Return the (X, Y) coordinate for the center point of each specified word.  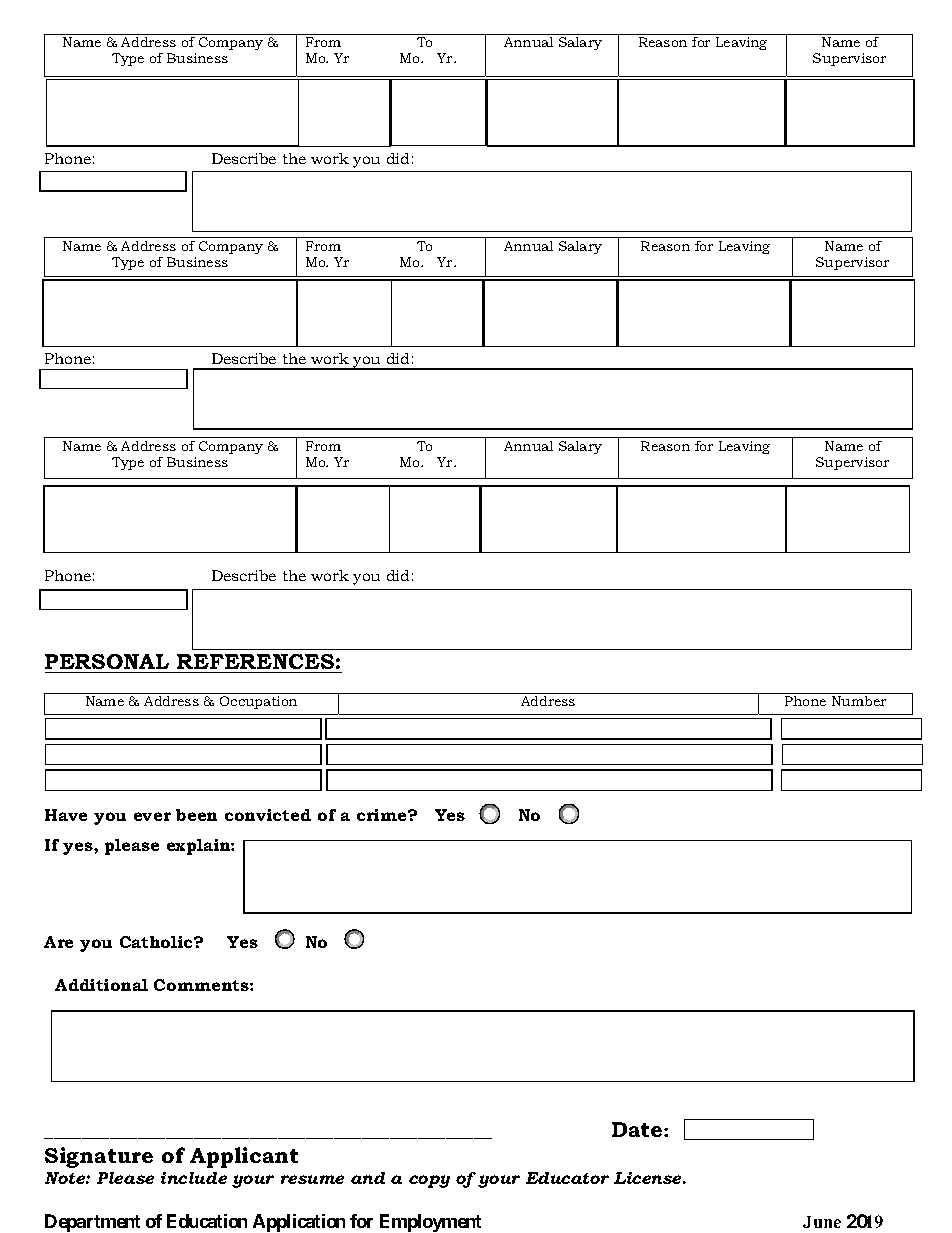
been (196, 815)
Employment (430, 1223)
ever (152, 816)
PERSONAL (107, 661)
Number (859, 701)
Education (207, 1221)
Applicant (244, 1157)
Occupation (258, 702)
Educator (567, 1178)
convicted (268, 815)
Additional (101, 985)
